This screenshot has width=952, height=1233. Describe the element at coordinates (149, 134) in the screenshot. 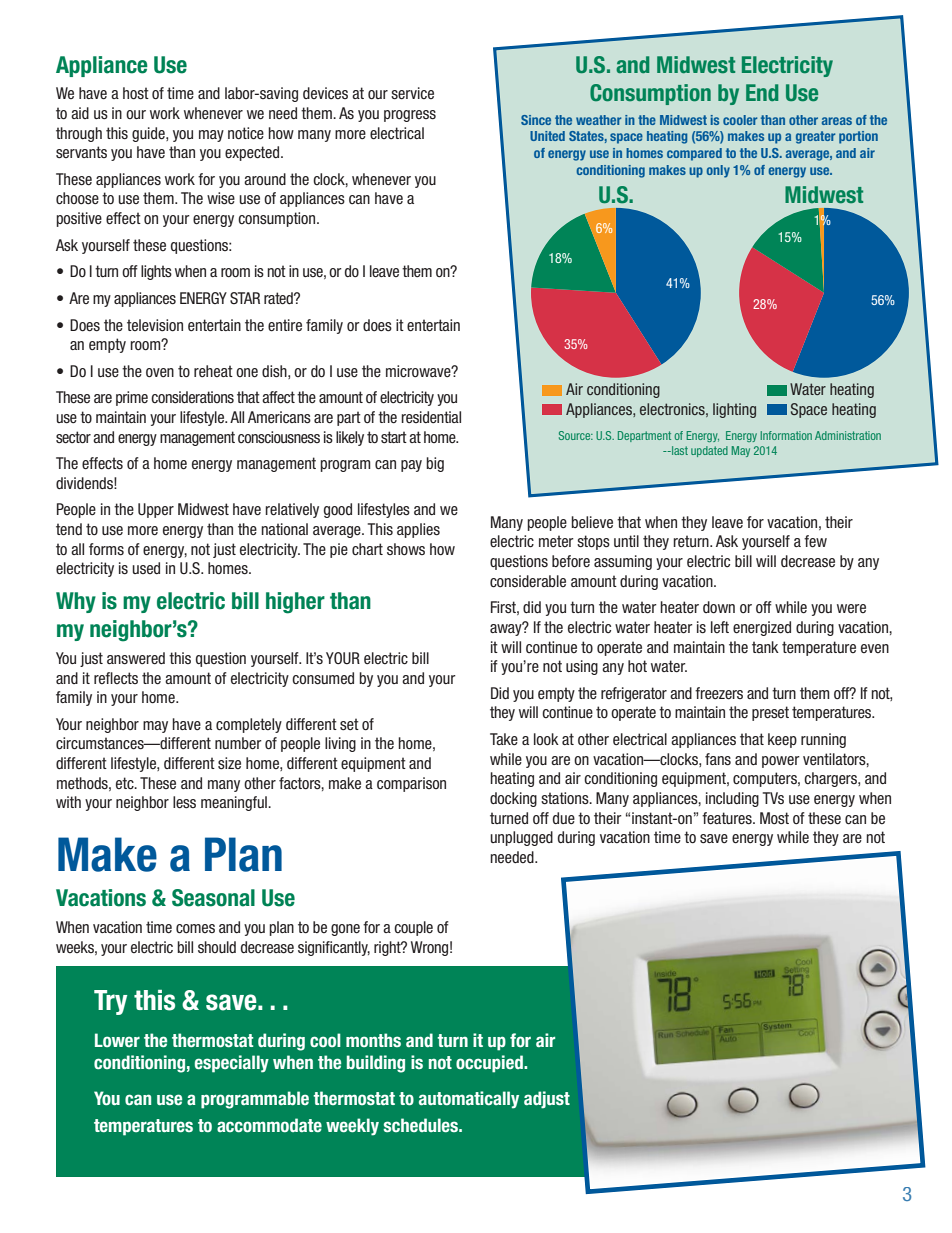

I see `guide` at that location.
